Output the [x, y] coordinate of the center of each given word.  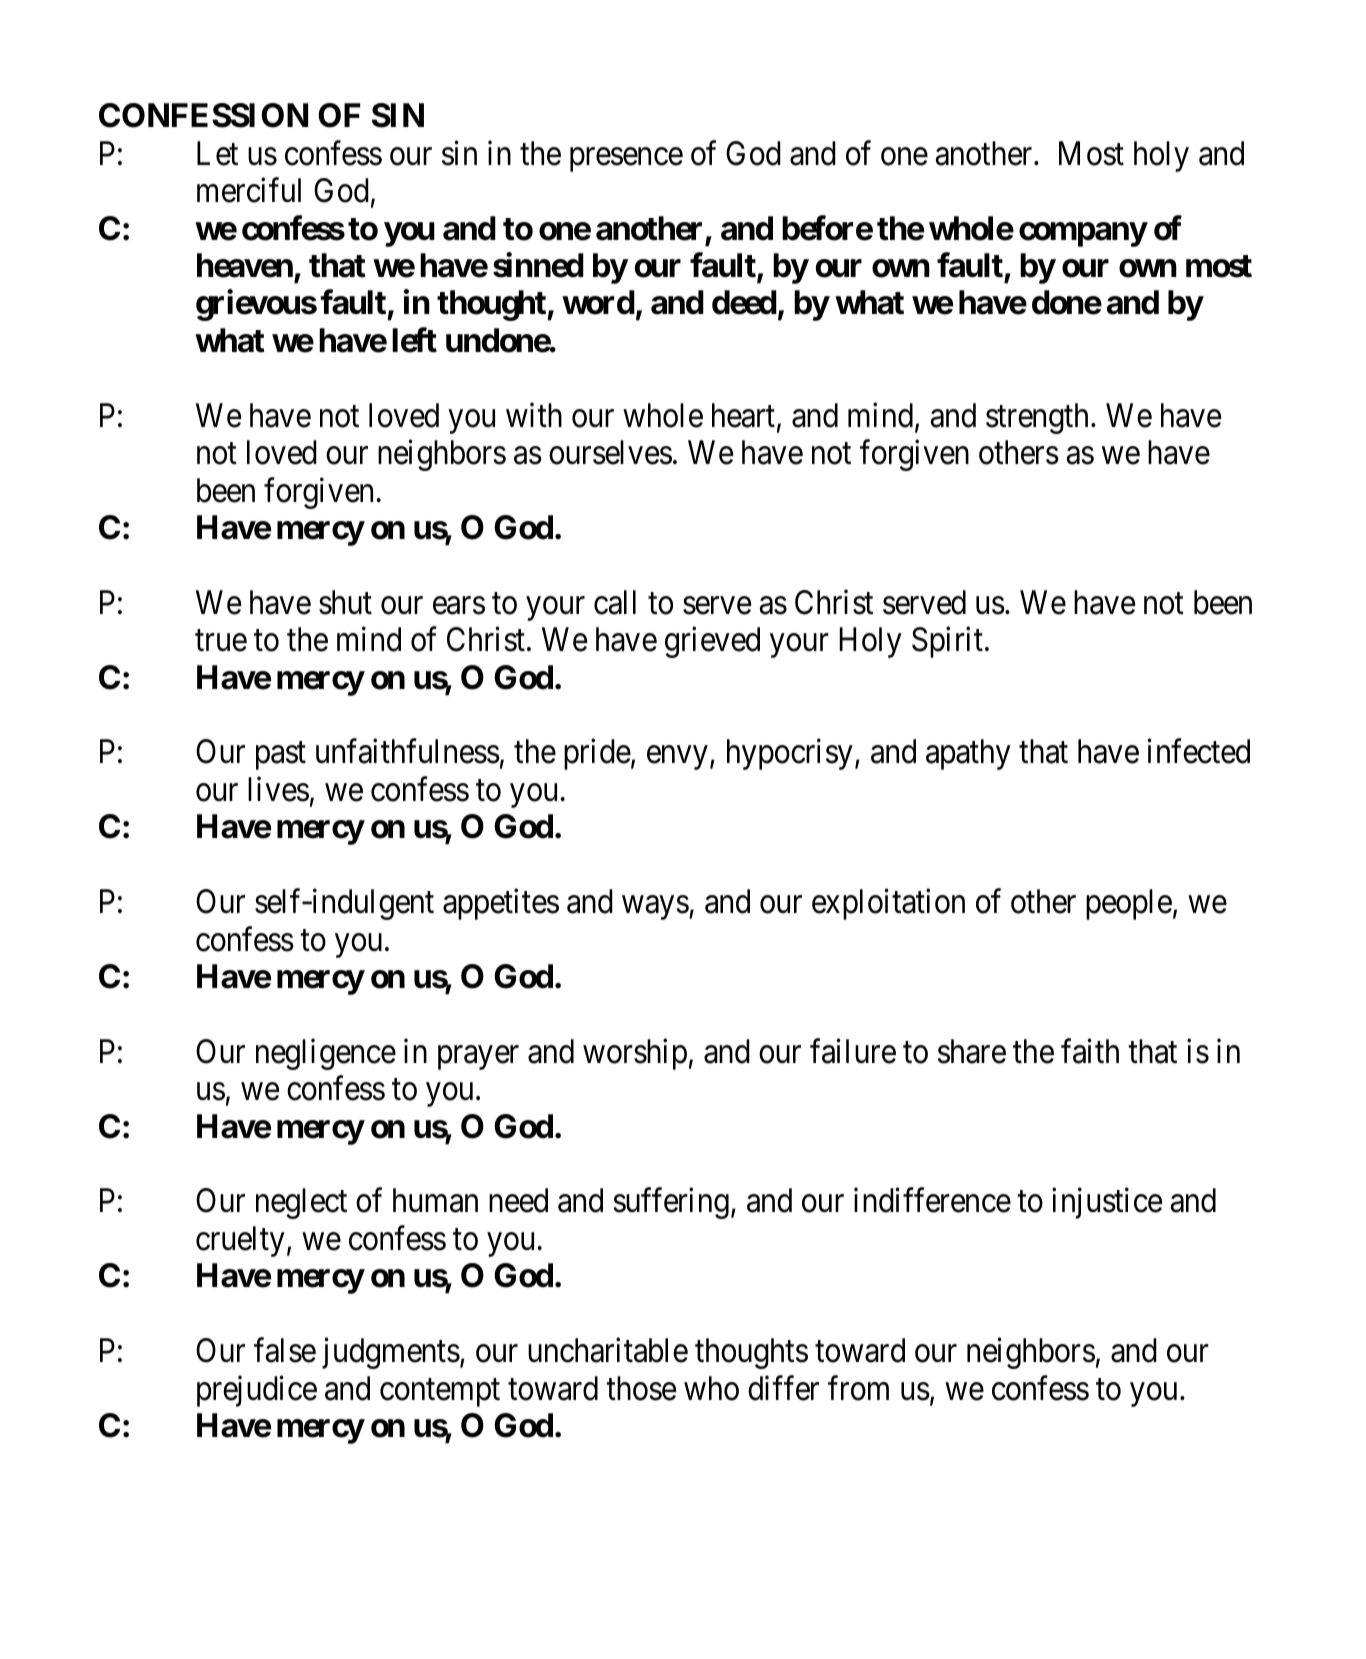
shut [345, 602]
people [1129, 904]
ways [655, 908]
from [858, 1388]
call [615, 602]
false [285, 1350]
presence [626, 160]
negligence [326, 1054]
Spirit [947, 642]
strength [1037, 418]
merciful [249, 190]
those [641, 1388]
